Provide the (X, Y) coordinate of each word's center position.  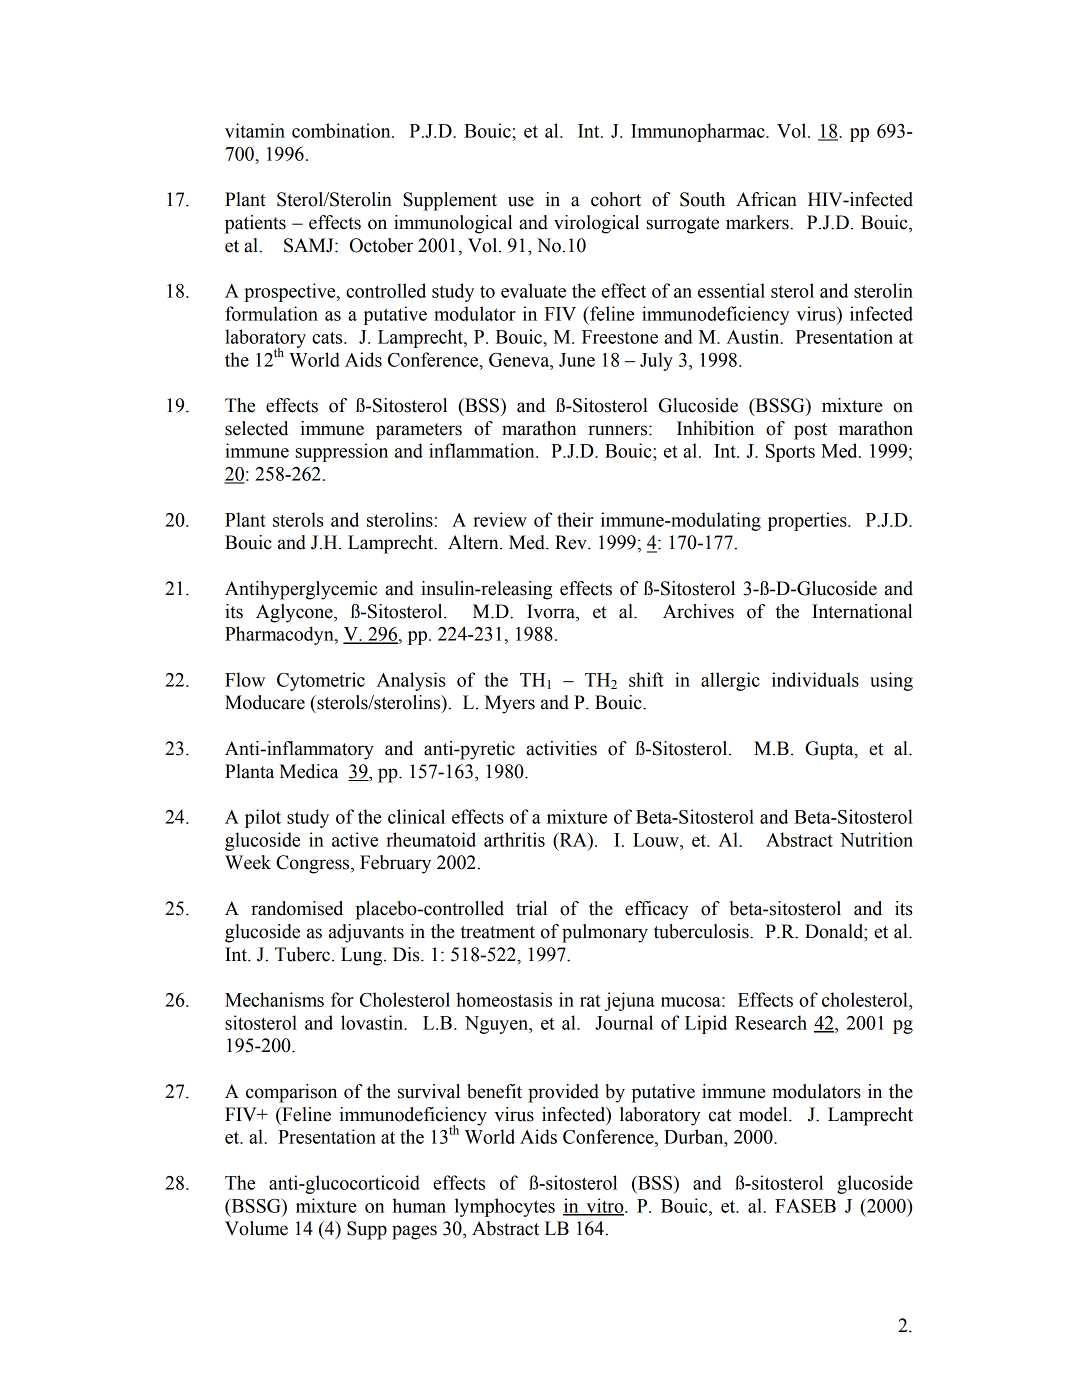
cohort (616, 199)
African (766, 199)
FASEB (805, 1206)
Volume (256, 1228)
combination (342, 130)
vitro (605, 1206)
